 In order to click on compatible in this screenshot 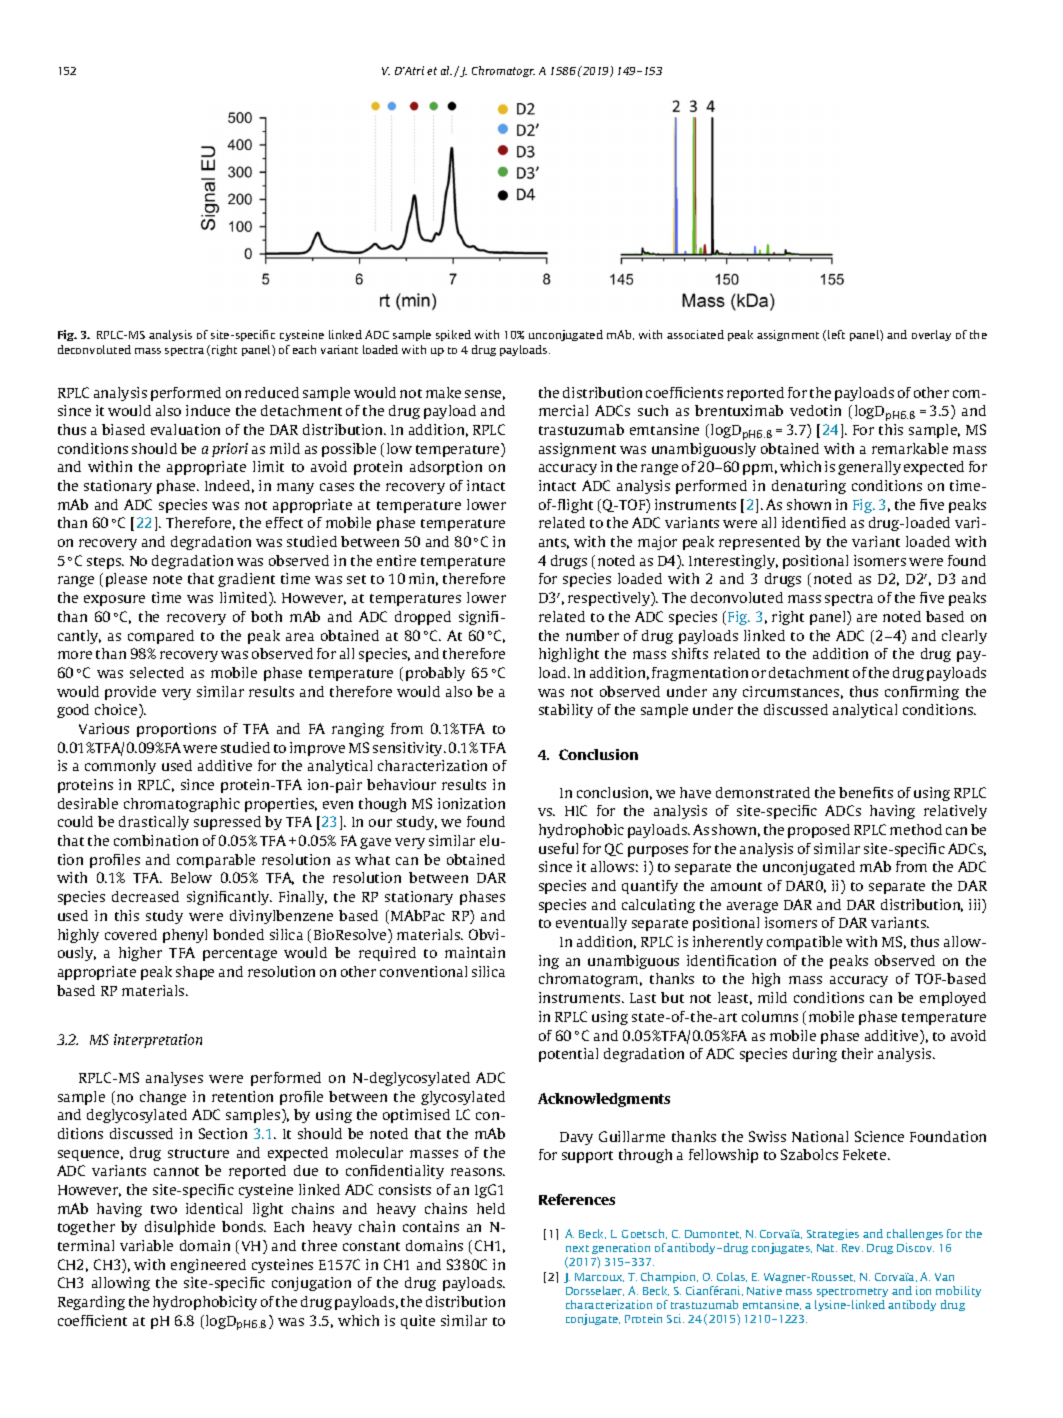, I will do `click(804, 943)`.
